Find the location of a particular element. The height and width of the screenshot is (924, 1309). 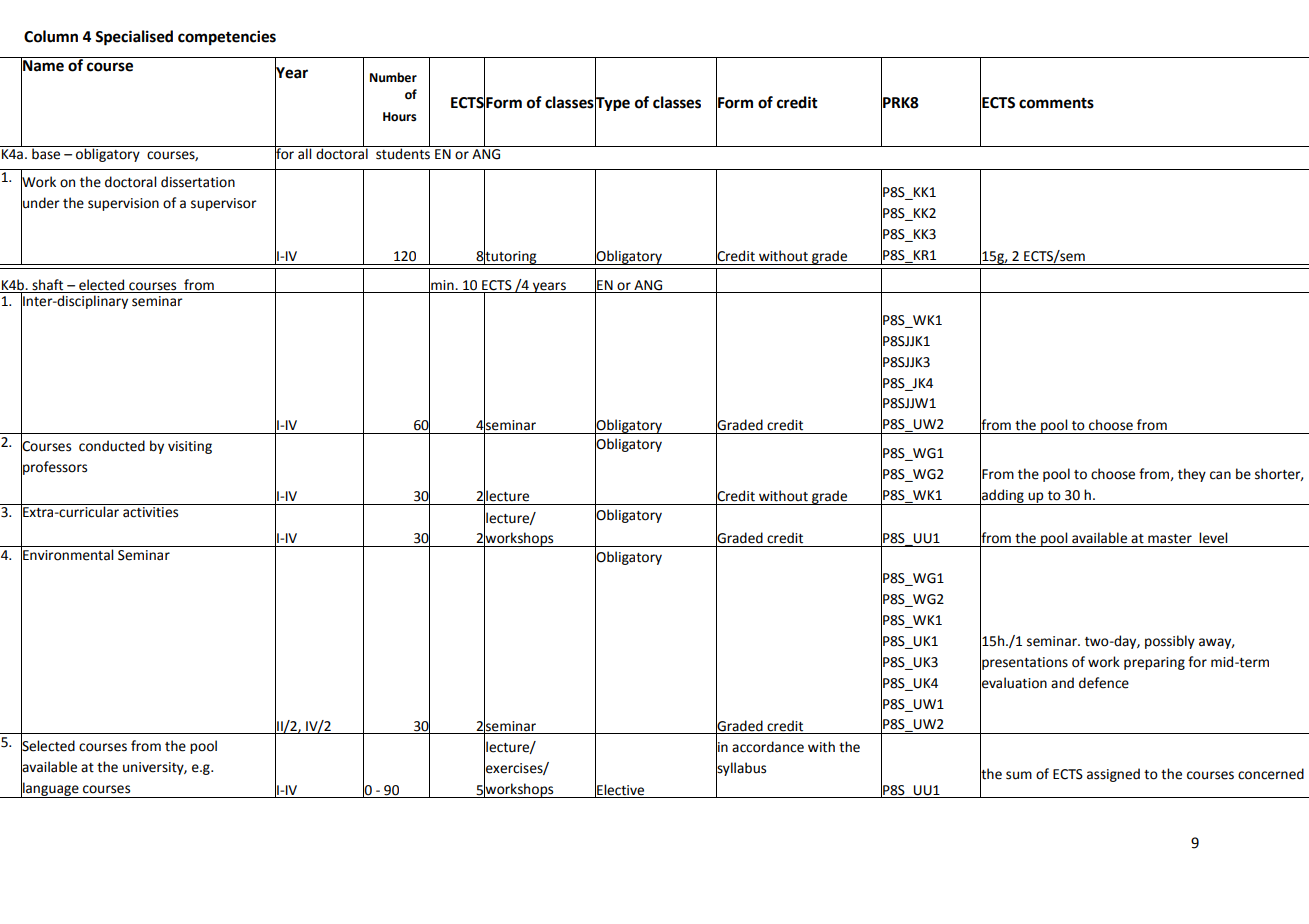

visiting is located at coordinates (190, 447).
